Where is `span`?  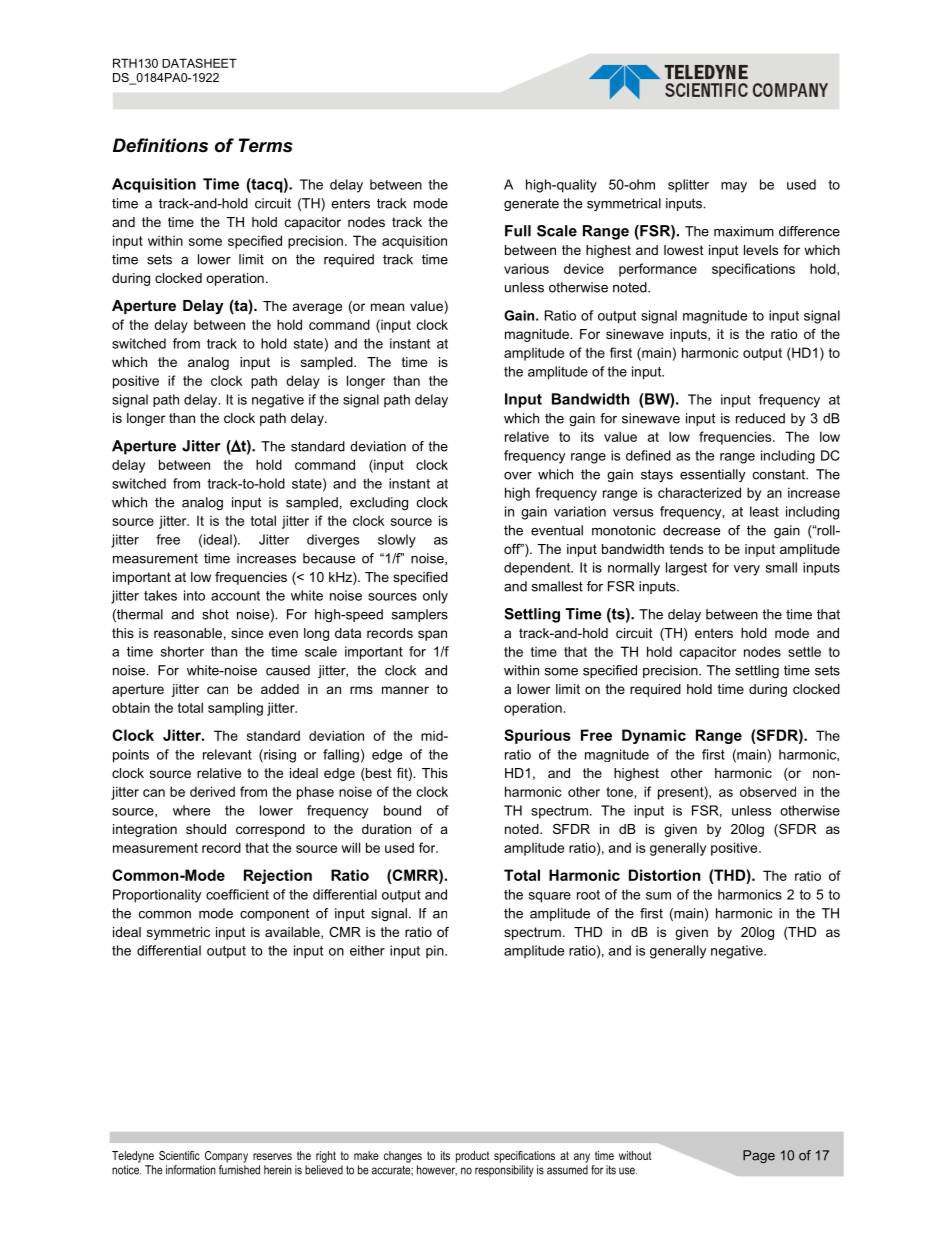
span is located at coordinates (432, 635).
